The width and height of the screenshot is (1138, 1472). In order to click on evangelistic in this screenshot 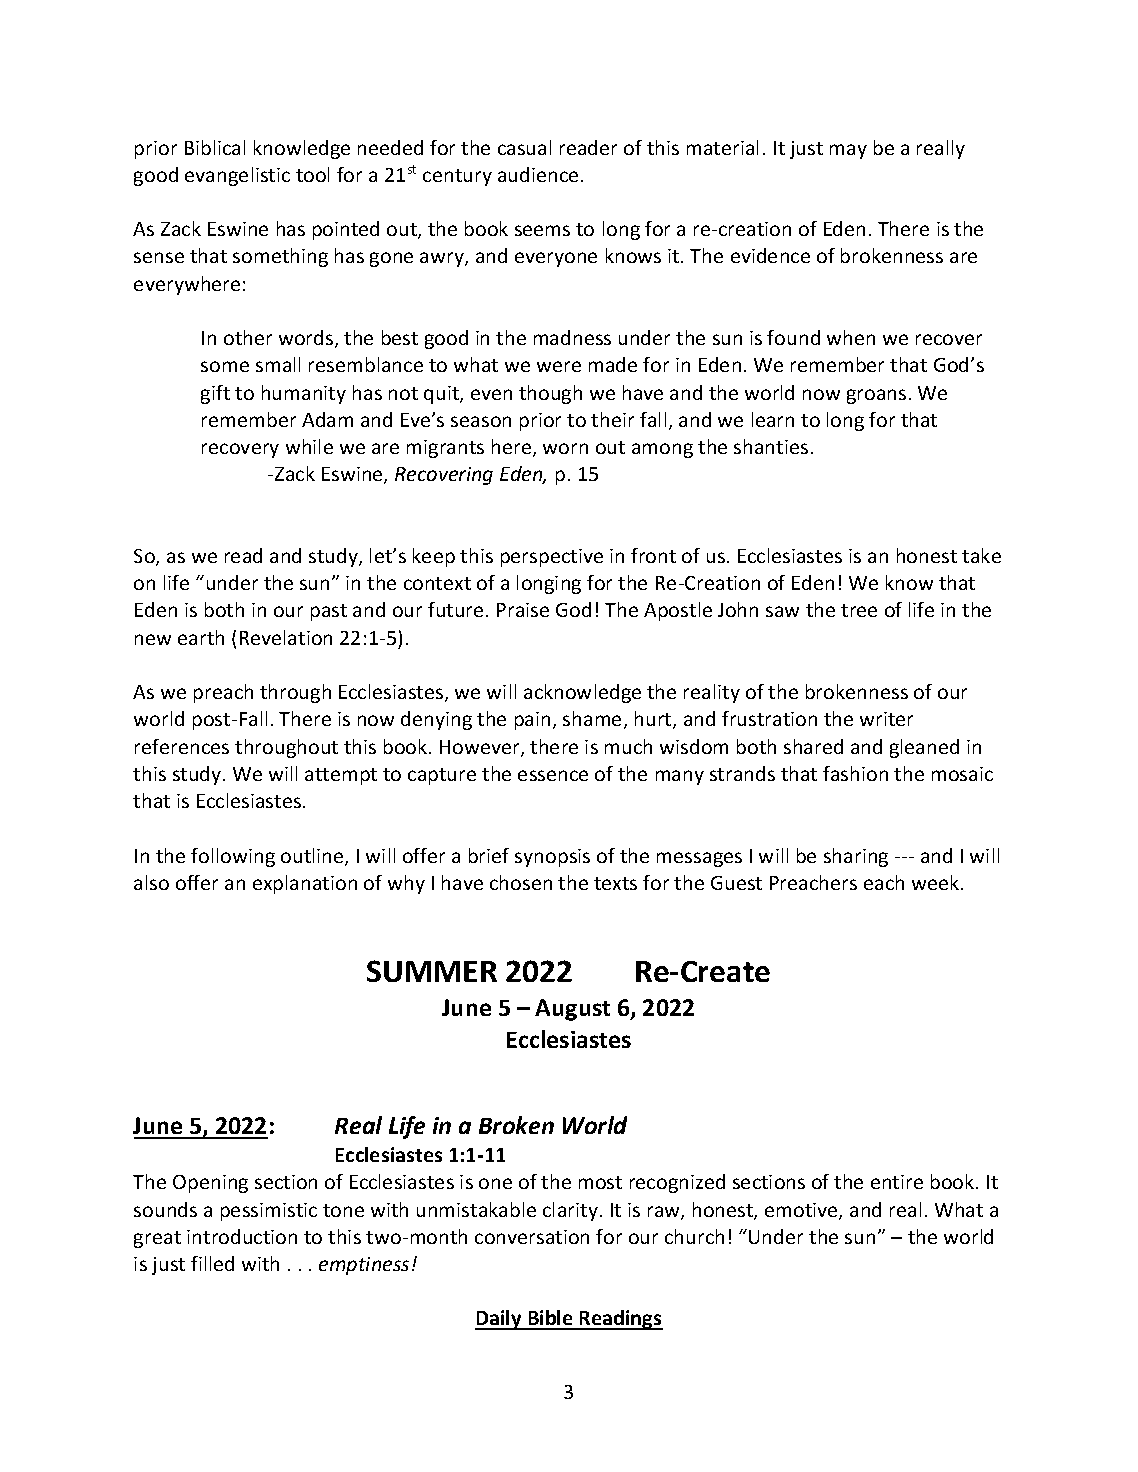, I will do `click(237, 176)`.
